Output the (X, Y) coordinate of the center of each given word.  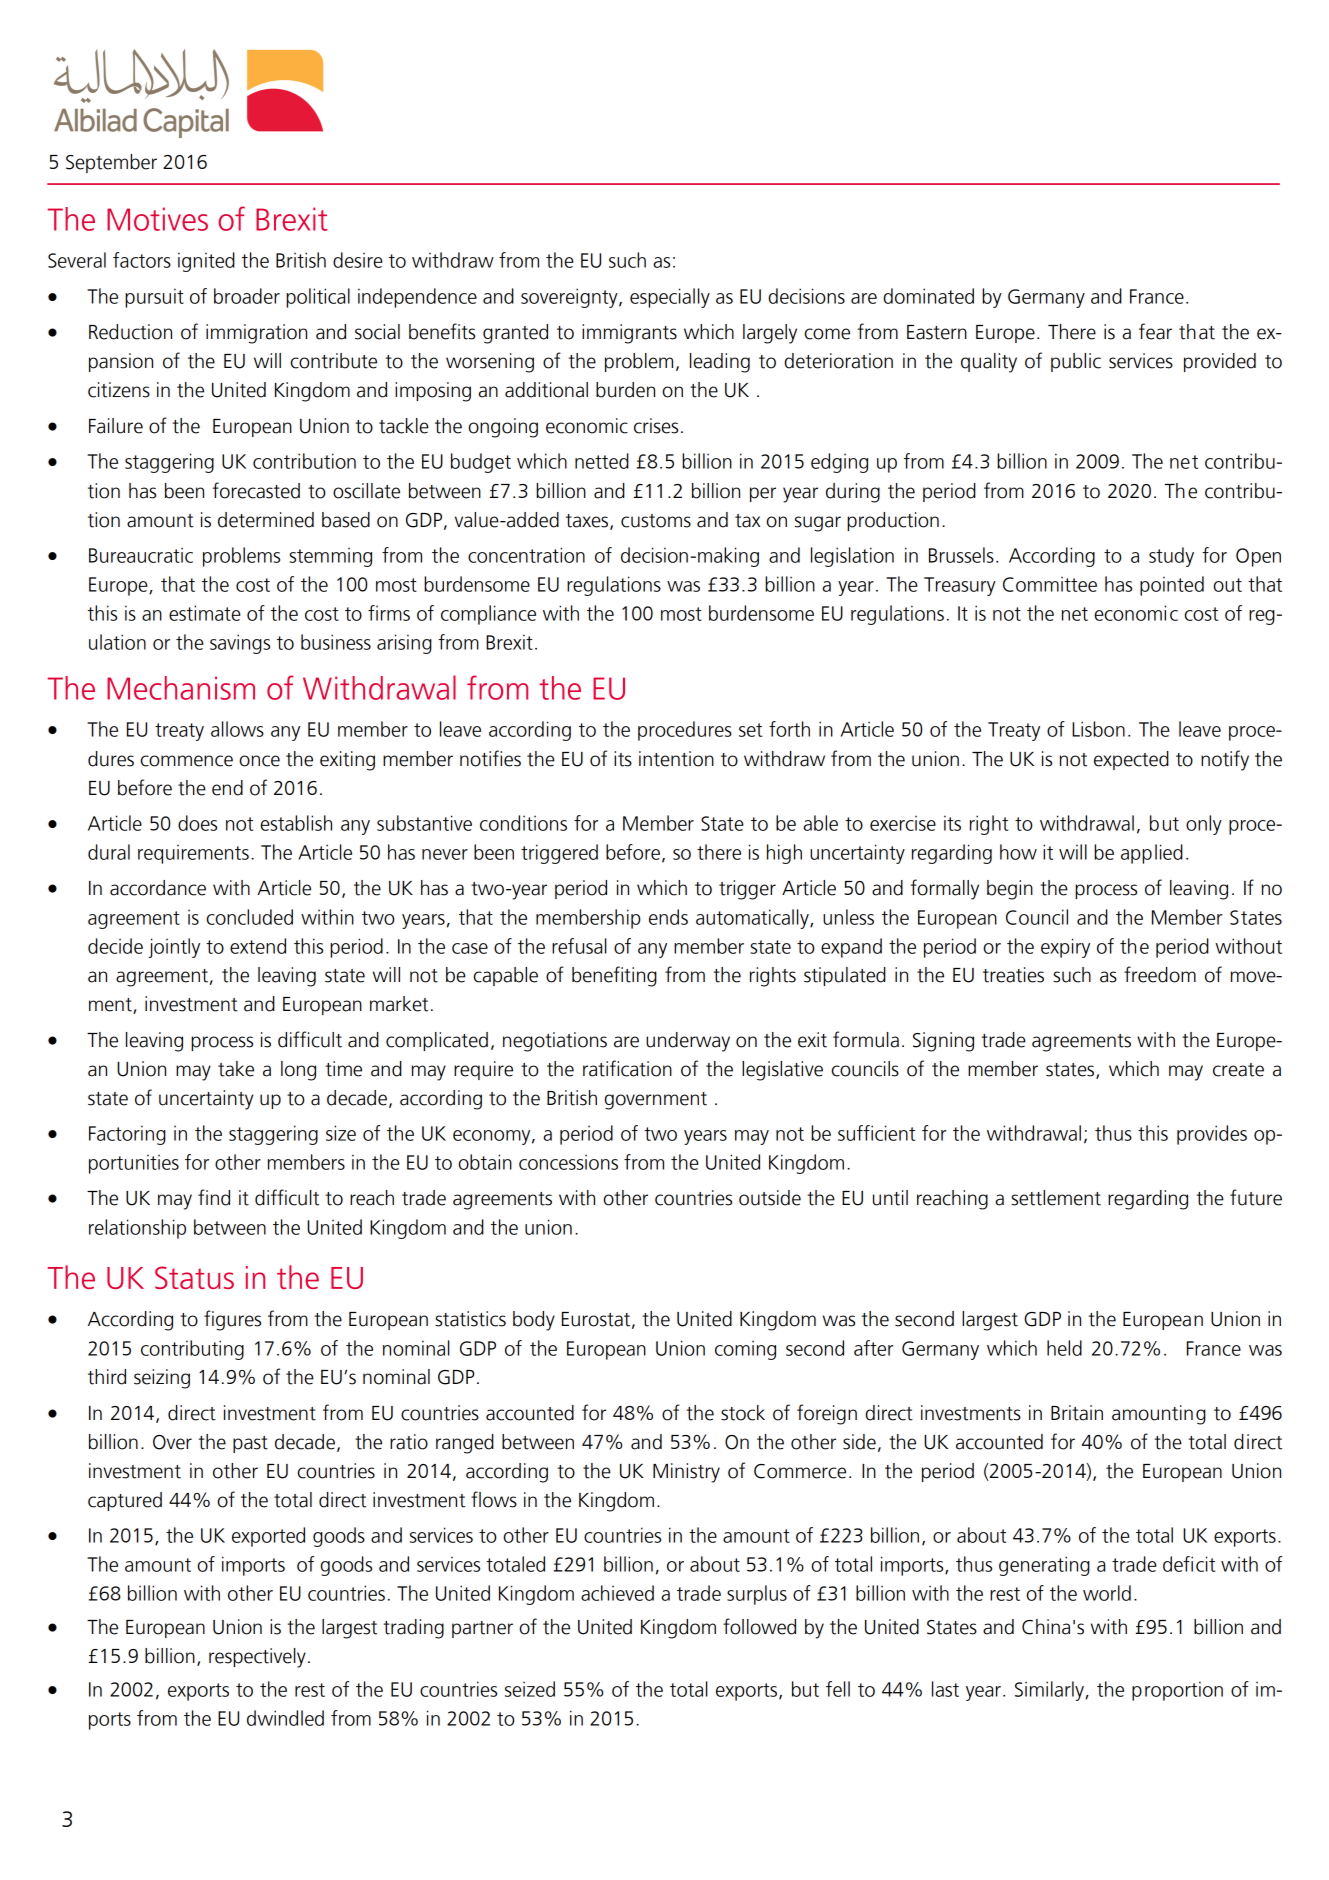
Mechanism (181, 688)
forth (789, 729)
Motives (157, 219)
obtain (485, 1162)
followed (759, 1626)
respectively (257, 1658)
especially (670, 298)
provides (1212, 1135)
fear (1155, 331)
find (214, 1197)
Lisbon (1098, 729)
